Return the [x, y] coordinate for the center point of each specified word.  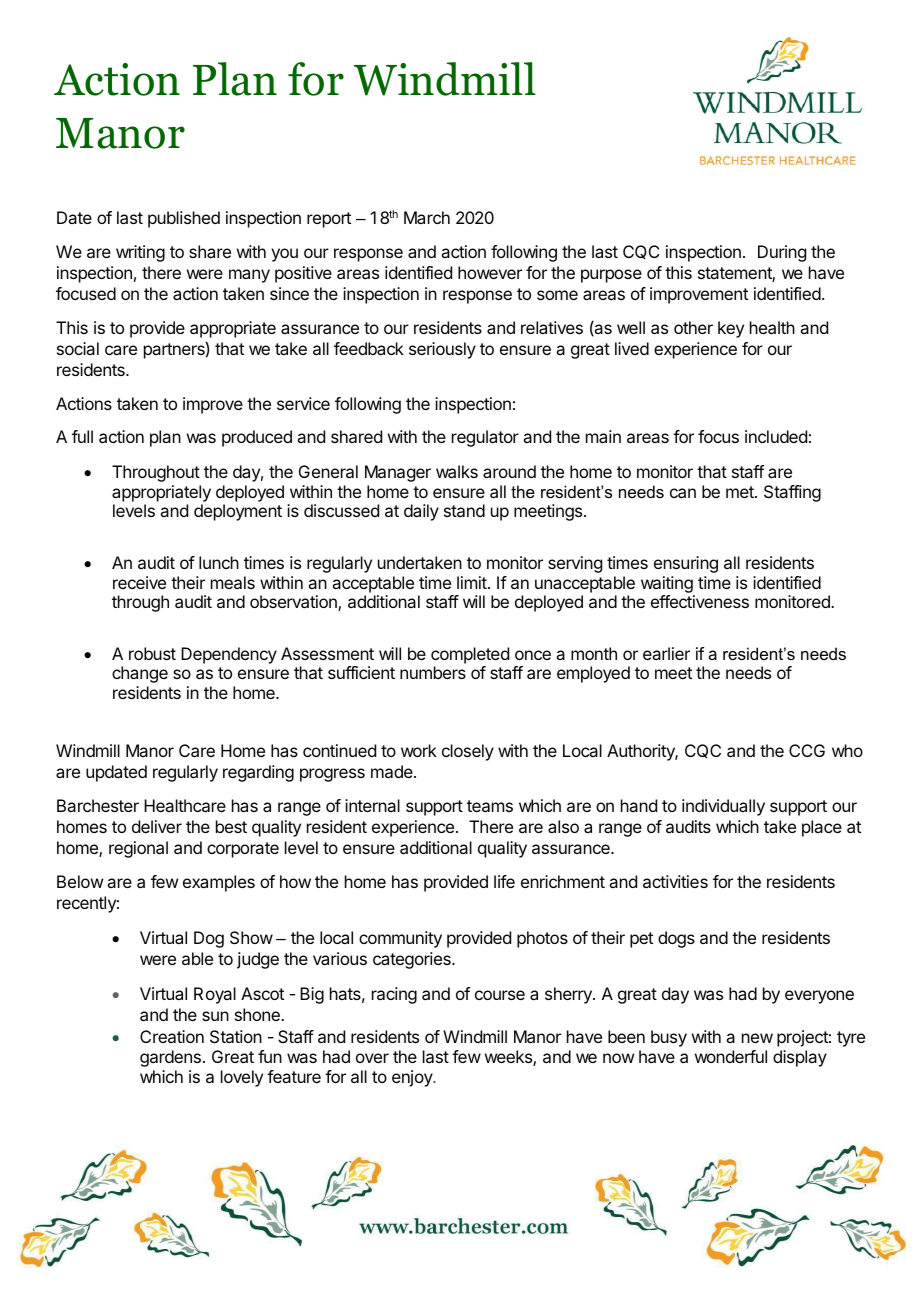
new [757, 1038]
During [782, 253]
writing [140, 253]
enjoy [413, 1078]
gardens [170, 1058]
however [490, 272]
